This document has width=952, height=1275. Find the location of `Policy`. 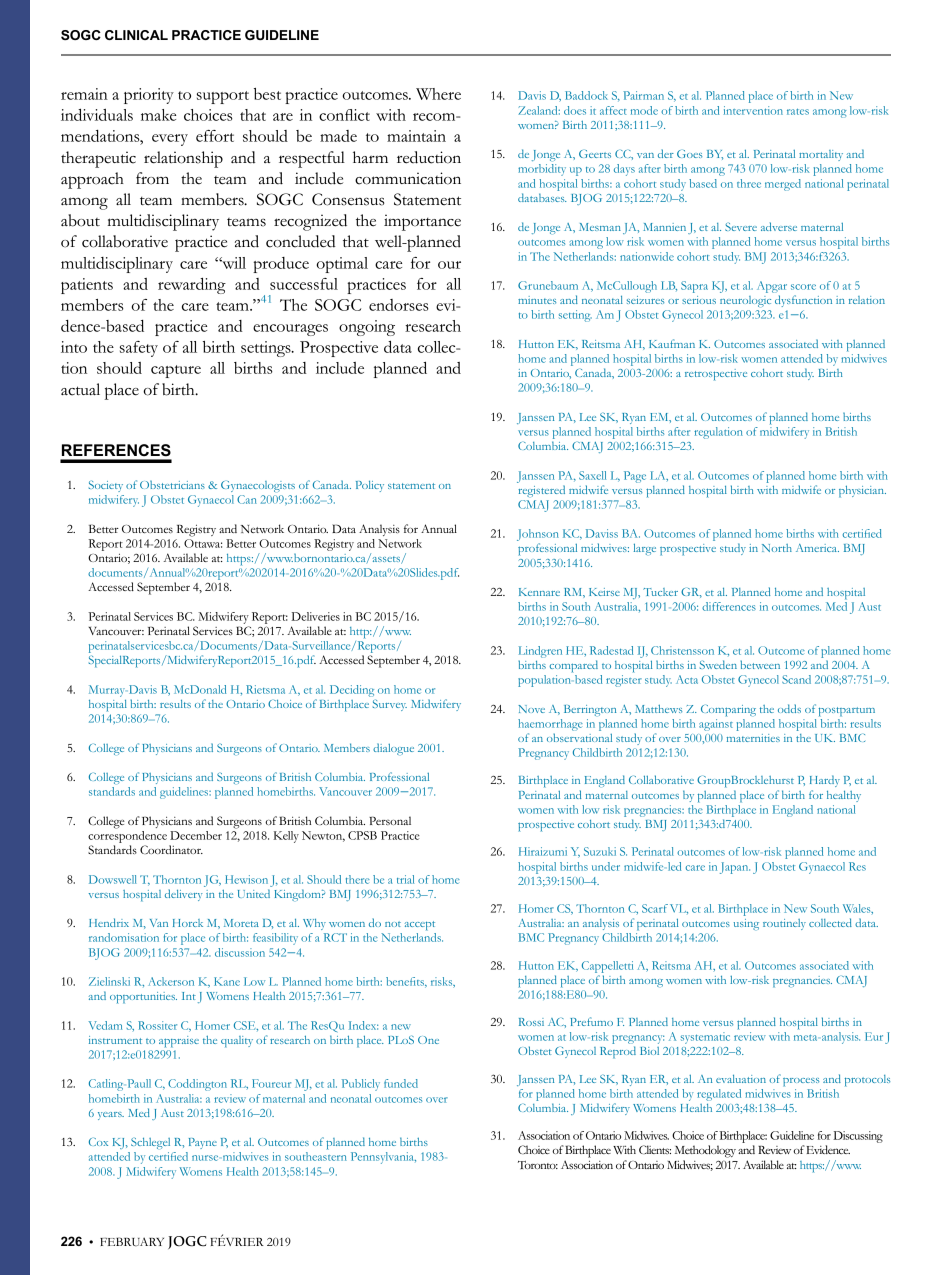

Policy is located at coordinates (370, 486).
